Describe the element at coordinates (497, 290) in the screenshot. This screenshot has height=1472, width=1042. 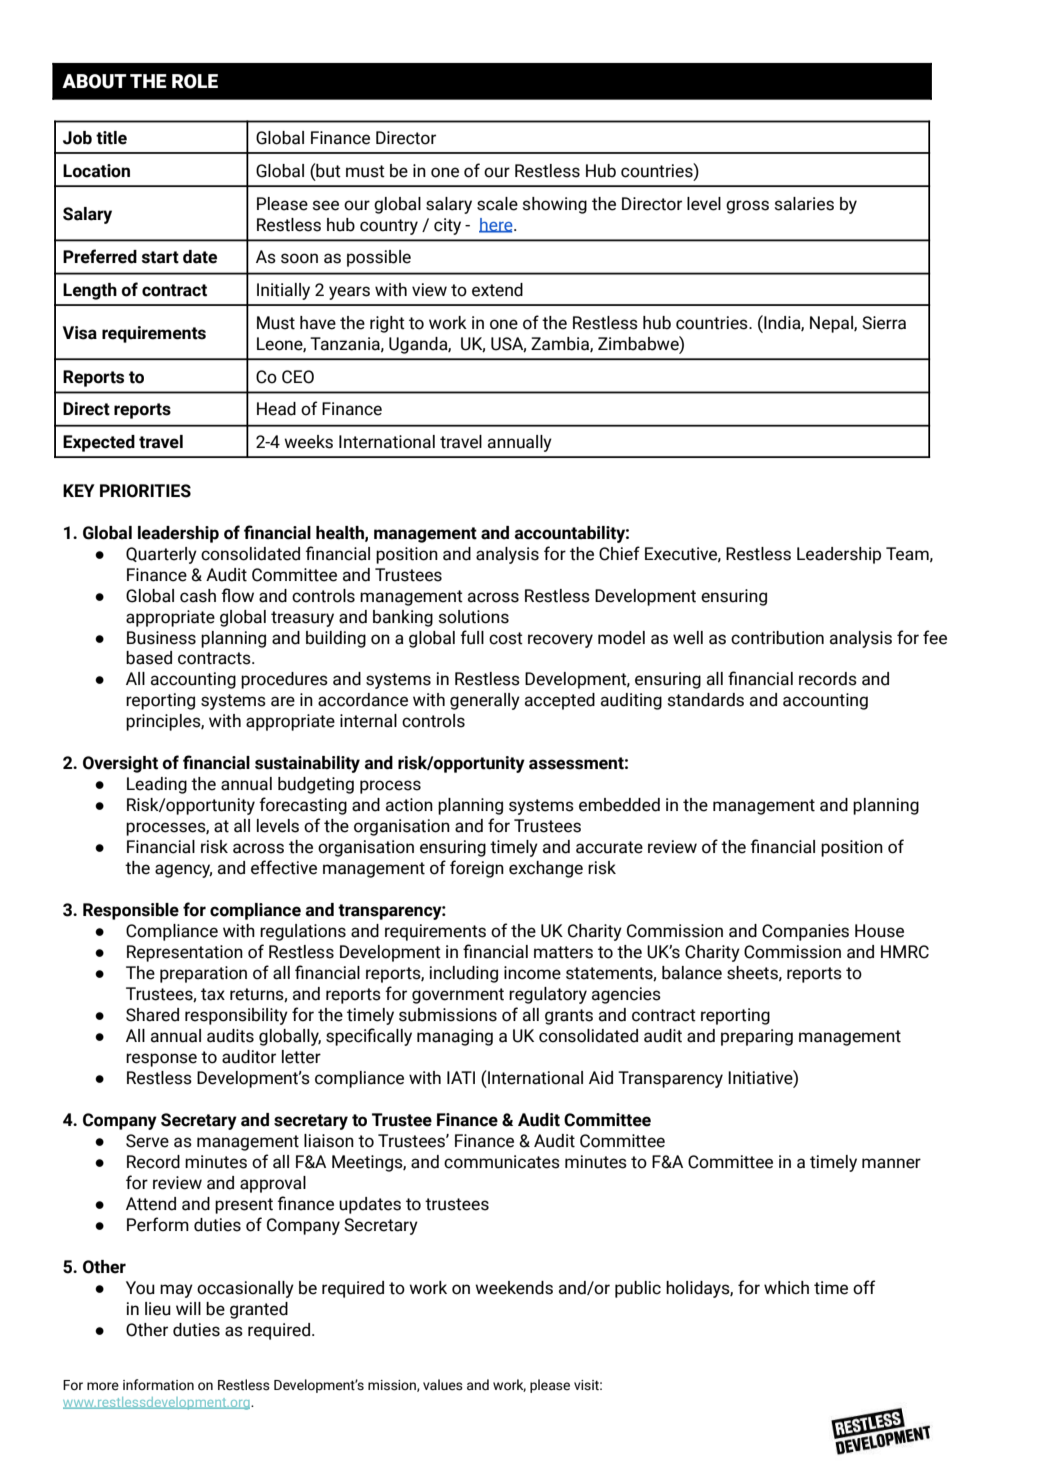
I see `extend` at that location.
